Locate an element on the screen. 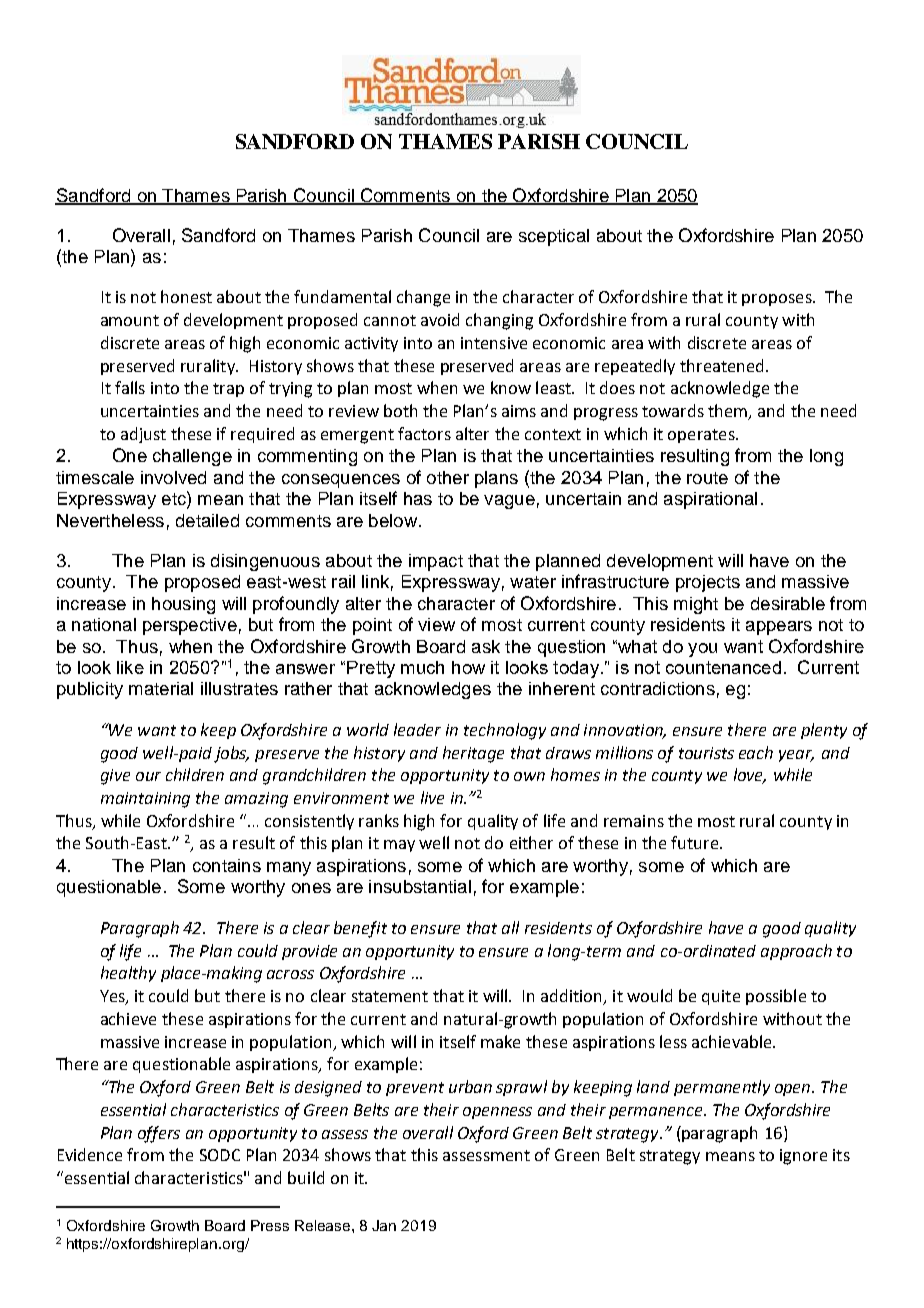 The width and height of the screenshot is (924, 1308). challenge is located at coordinates (192, 457).
